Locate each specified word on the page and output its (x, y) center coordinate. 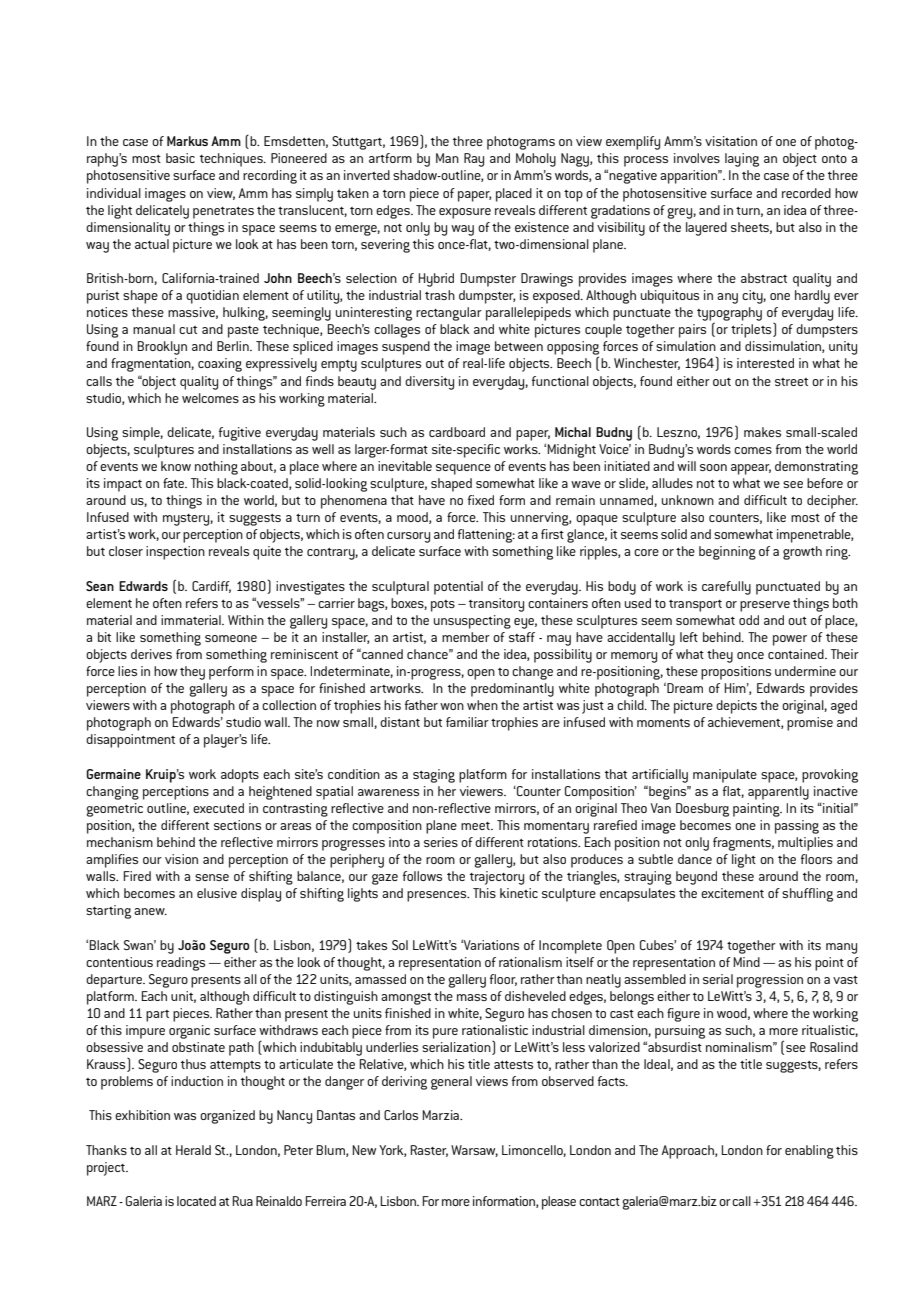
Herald (193, 1150)
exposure (465, 213)
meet (476, 826)
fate (175, 483)
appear (751, 469)
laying (742, 160)
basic (180, 158)
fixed (481, 500)
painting (757, 810)
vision (181, 859)
